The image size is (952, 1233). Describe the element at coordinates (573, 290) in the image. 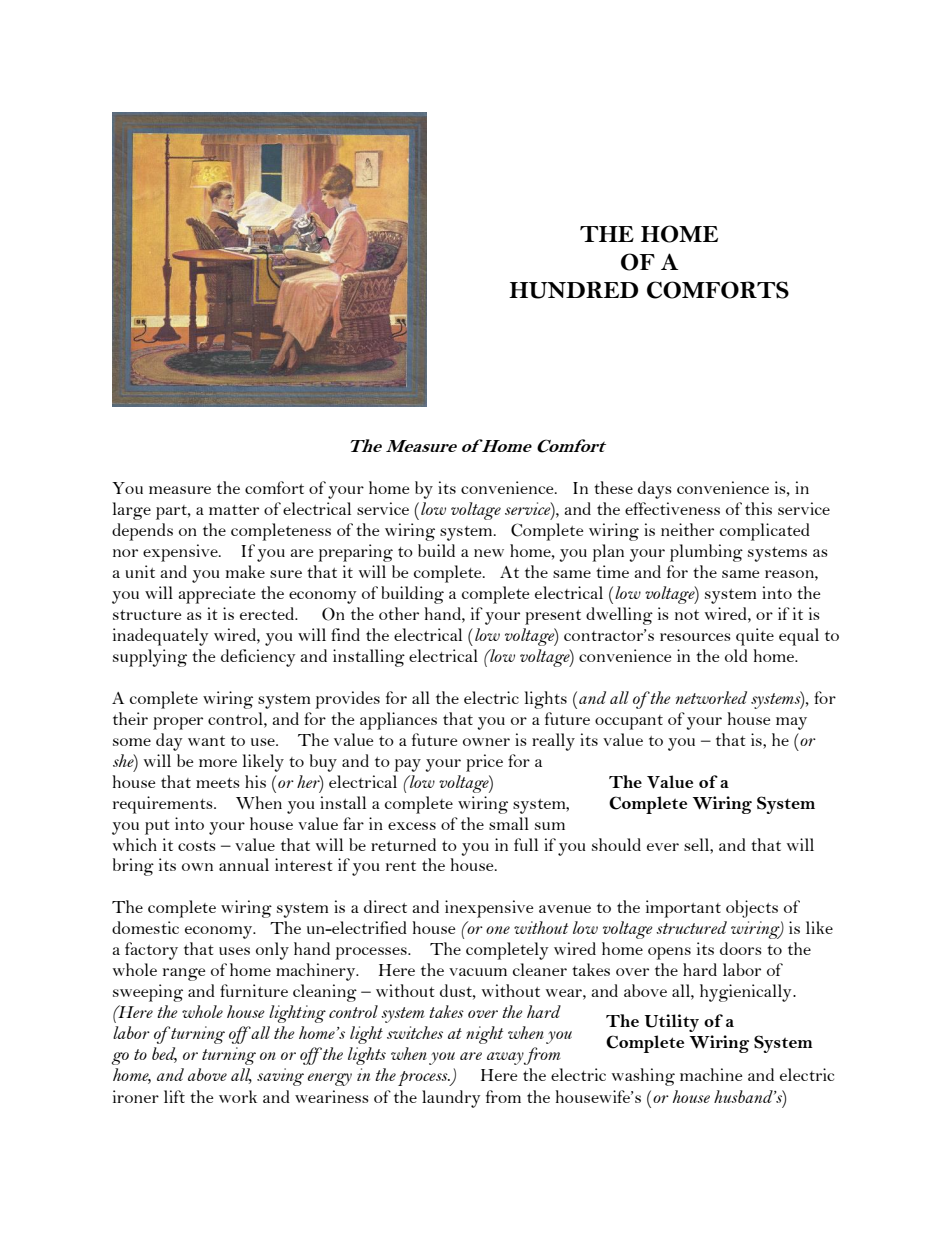

I see `HUNDRED` at that location.
